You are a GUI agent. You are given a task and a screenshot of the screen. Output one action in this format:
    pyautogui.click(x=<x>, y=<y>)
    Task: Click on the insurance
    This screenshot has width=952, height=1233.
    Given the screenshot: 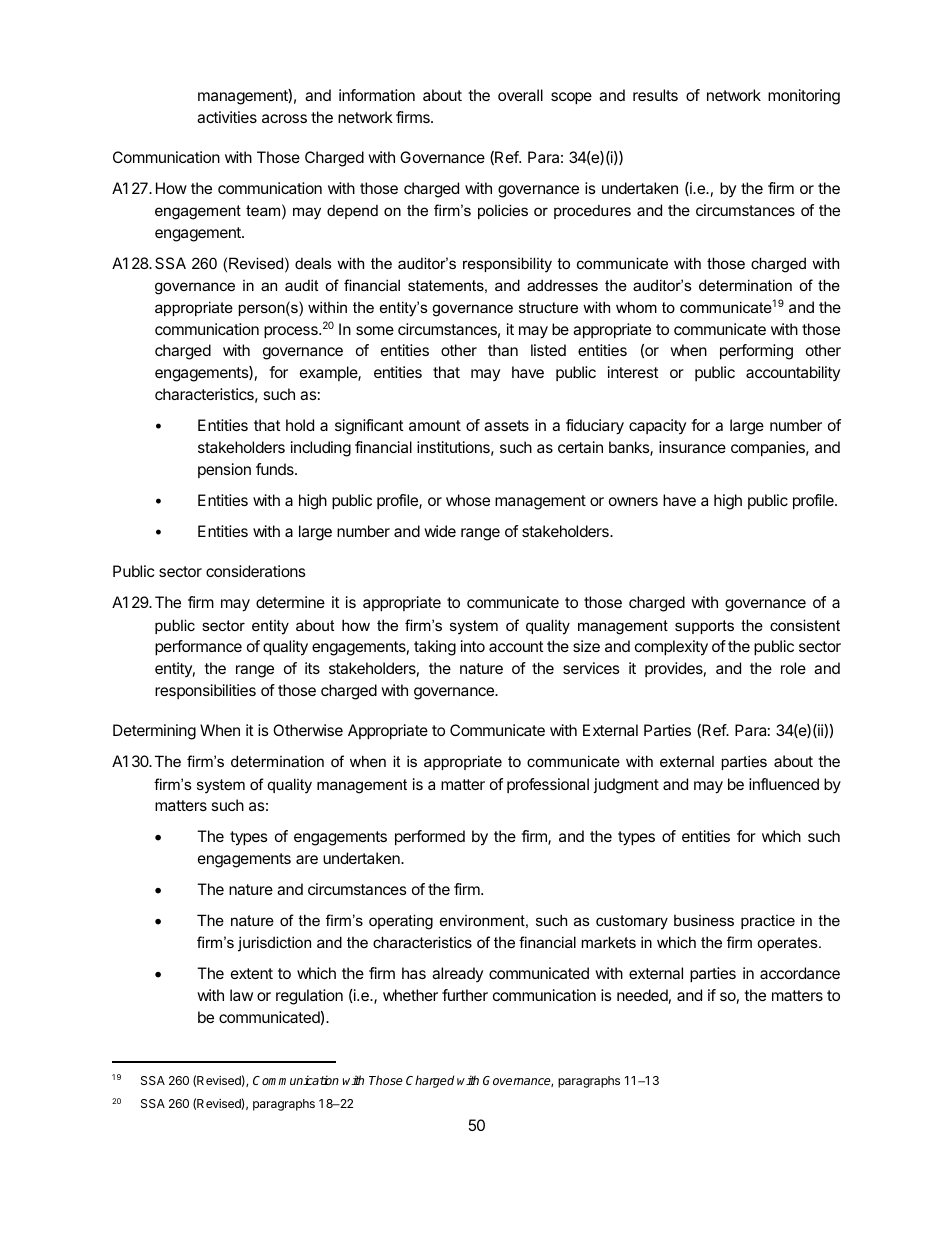 What is the action you would take?
    pyautogui.click(x=692, y=447)
